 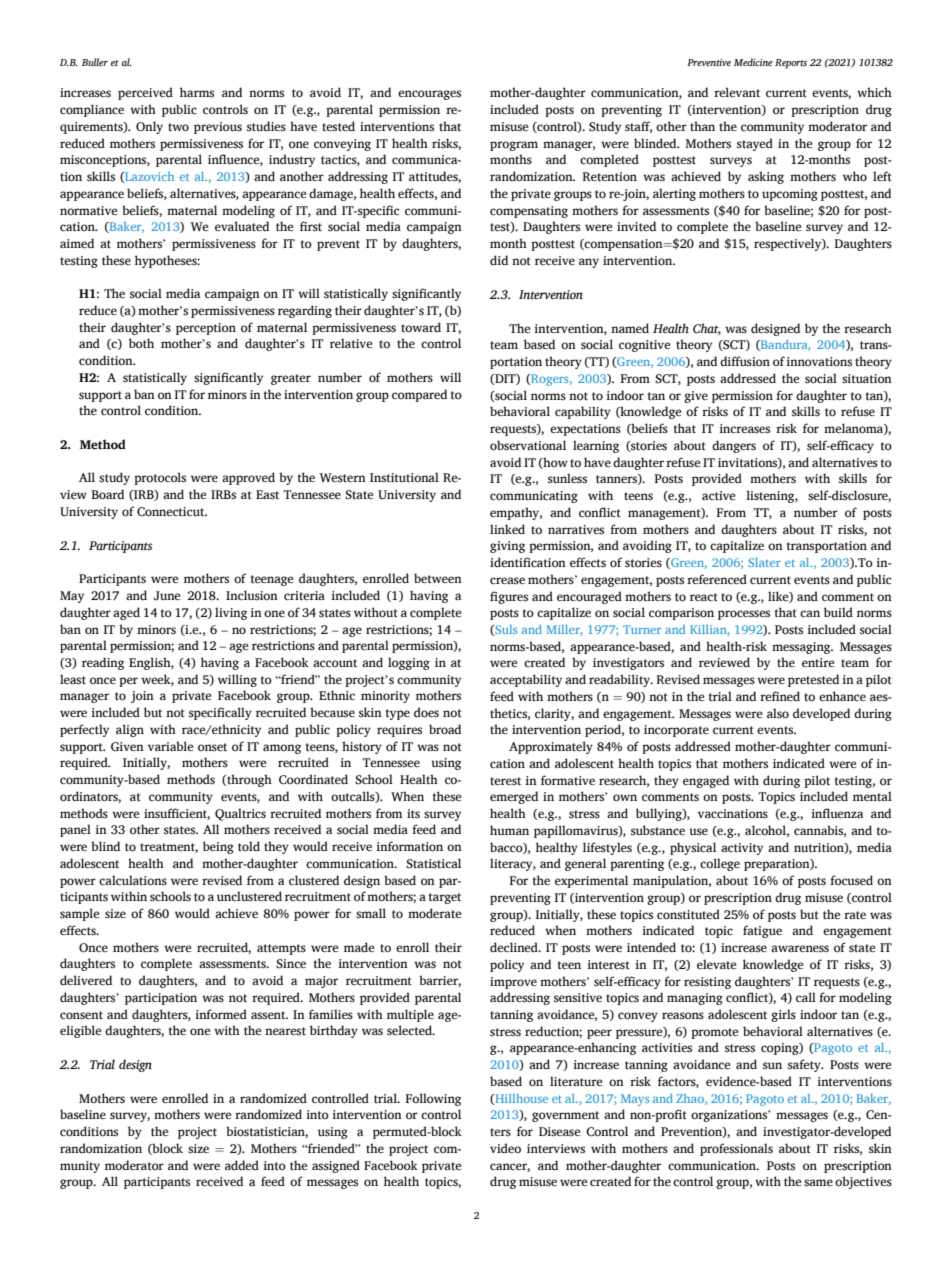 What do you see at coordinates (170, 746) in the screenshot?
I see `variable` at bounding box center [170, 746].
